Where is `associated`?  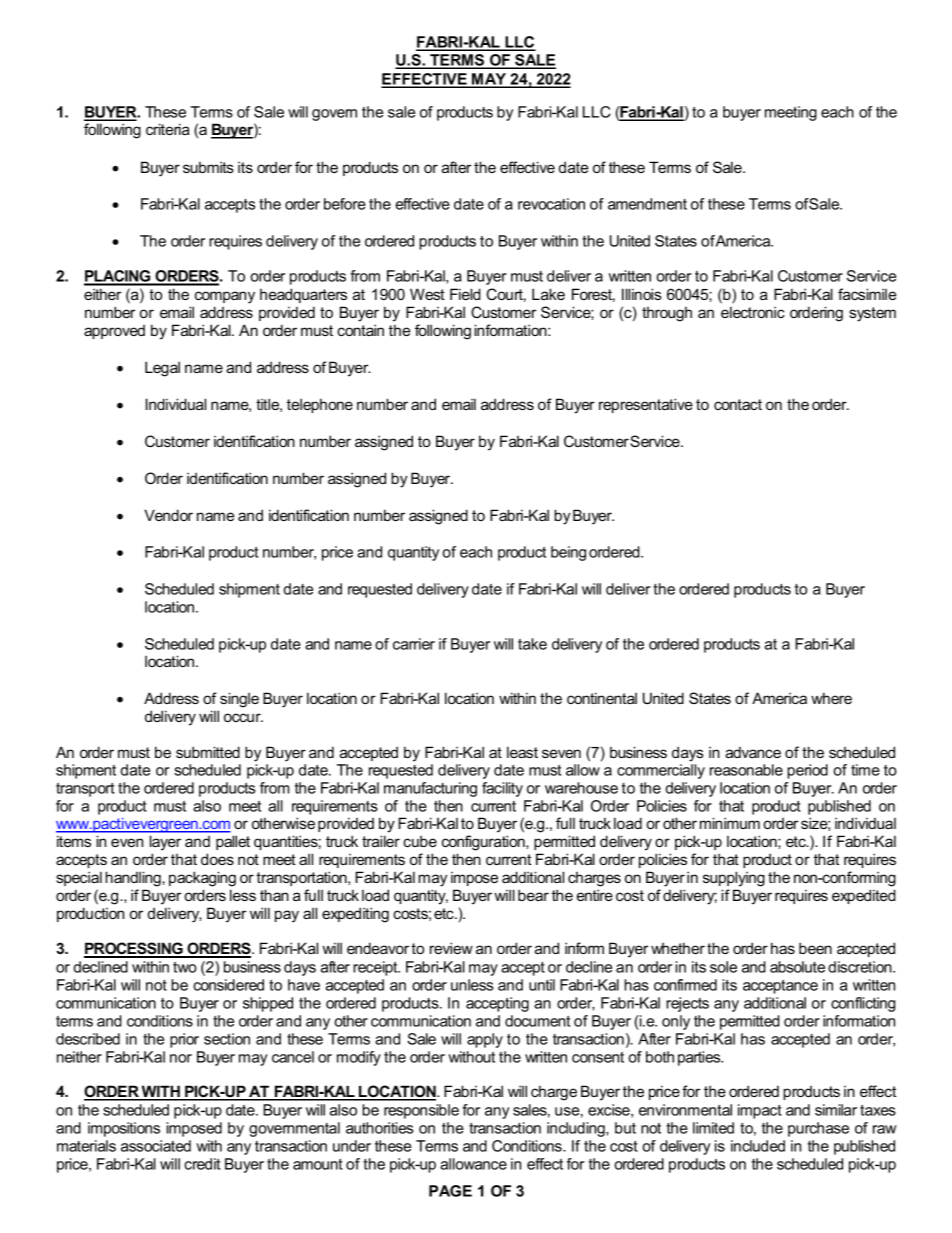 associated is located at coordinates (156, 1146).
